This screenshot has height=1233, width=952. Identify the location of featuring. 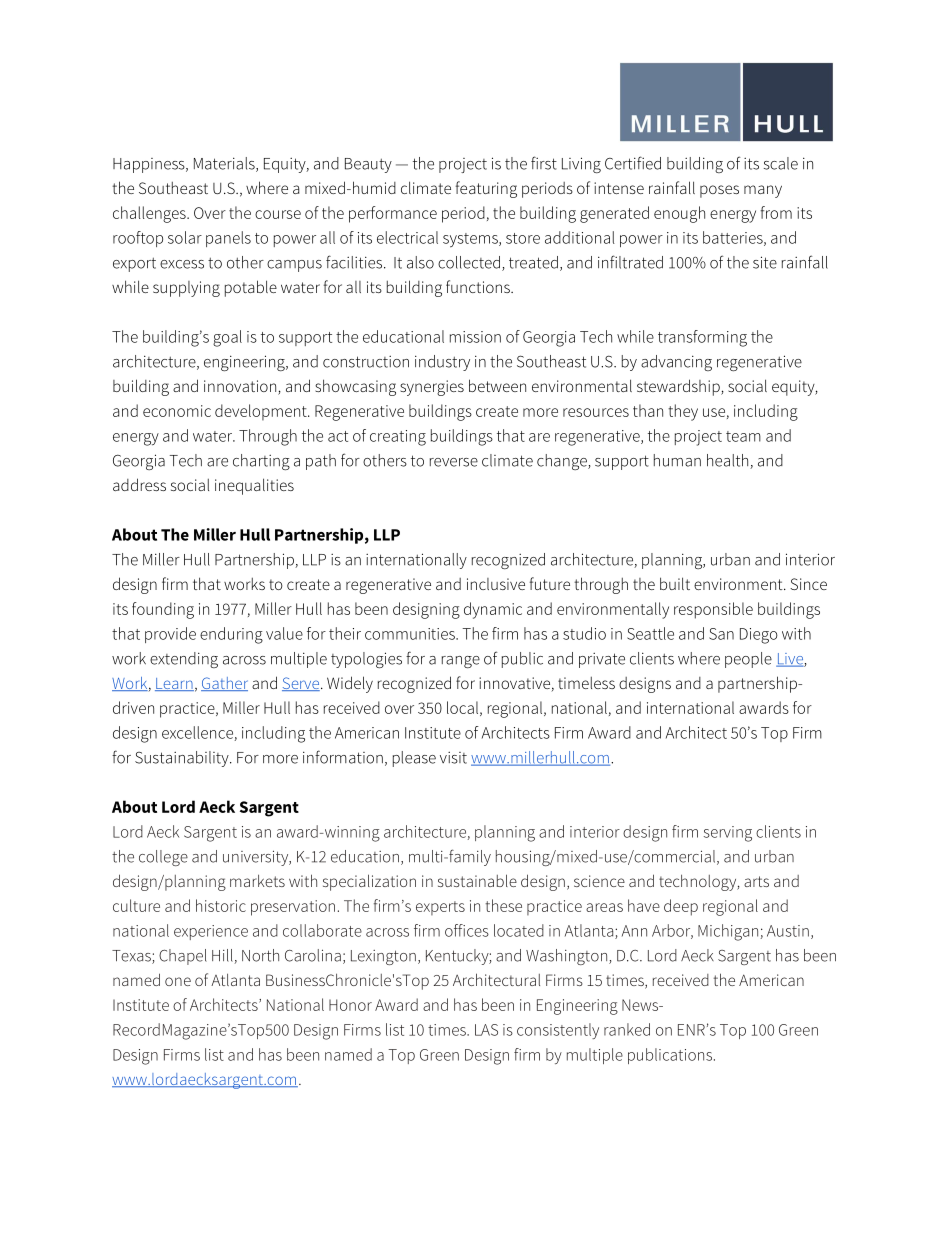
(486, 189).
